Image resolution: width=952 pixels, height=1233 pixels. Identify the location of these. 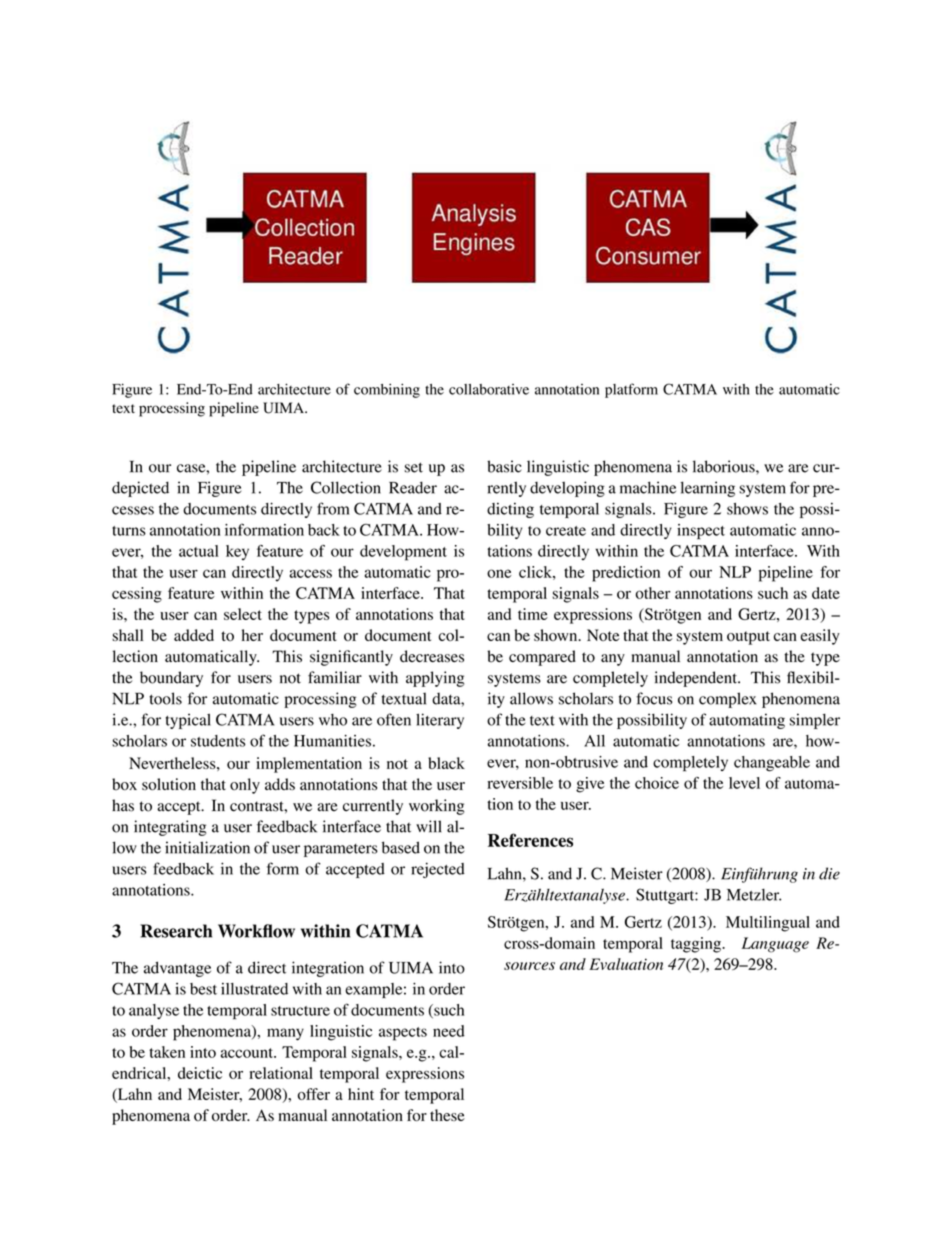
(447, 1115).
